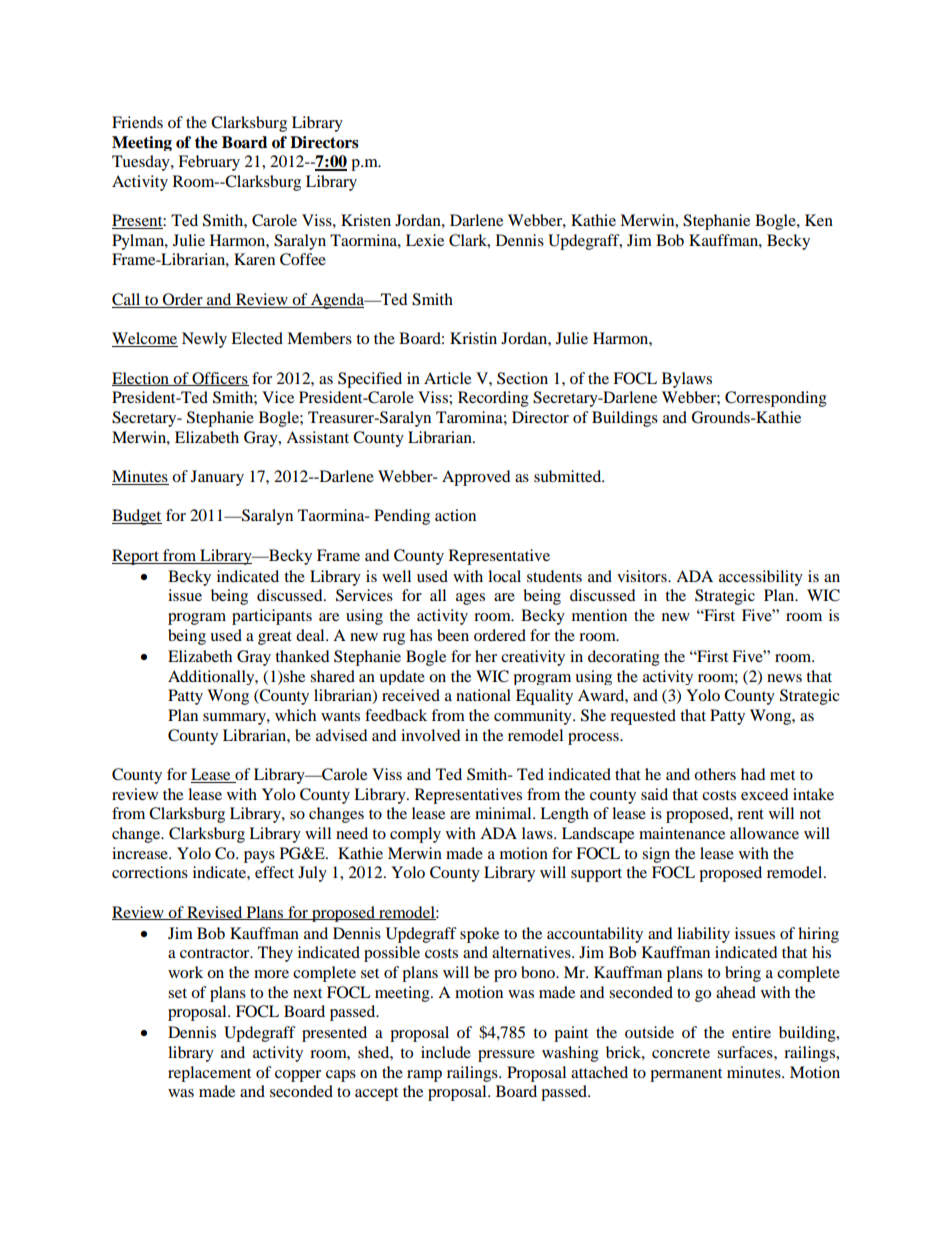 The width and height of the screenshot is (952, 1233). What do you see at coordinates (425, 240) in the screenshot?
I see `Lexie` at bounding box center [425, 240].
